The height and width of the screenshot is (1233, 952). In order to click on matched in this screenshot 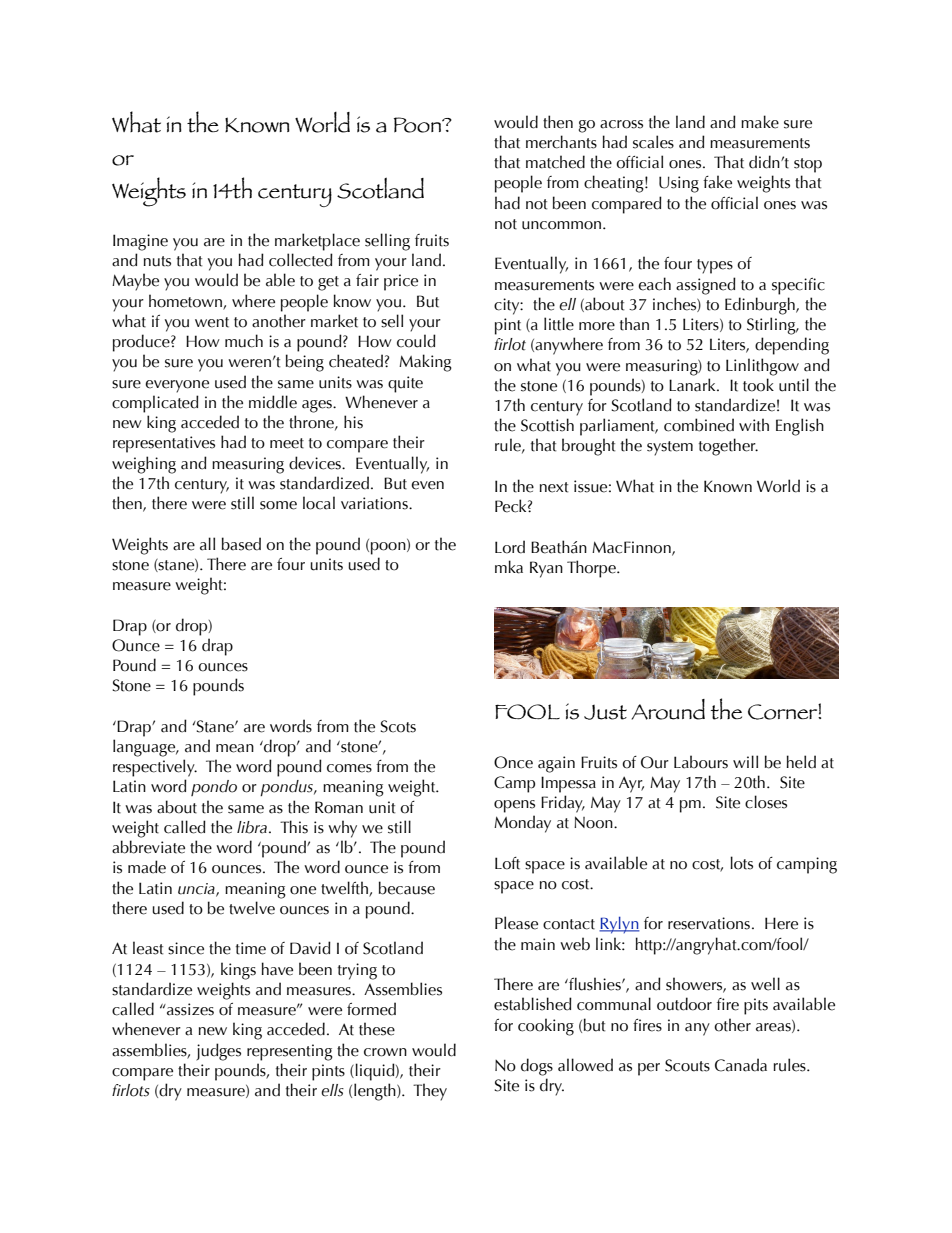, I will do `click(555, 162)`.
